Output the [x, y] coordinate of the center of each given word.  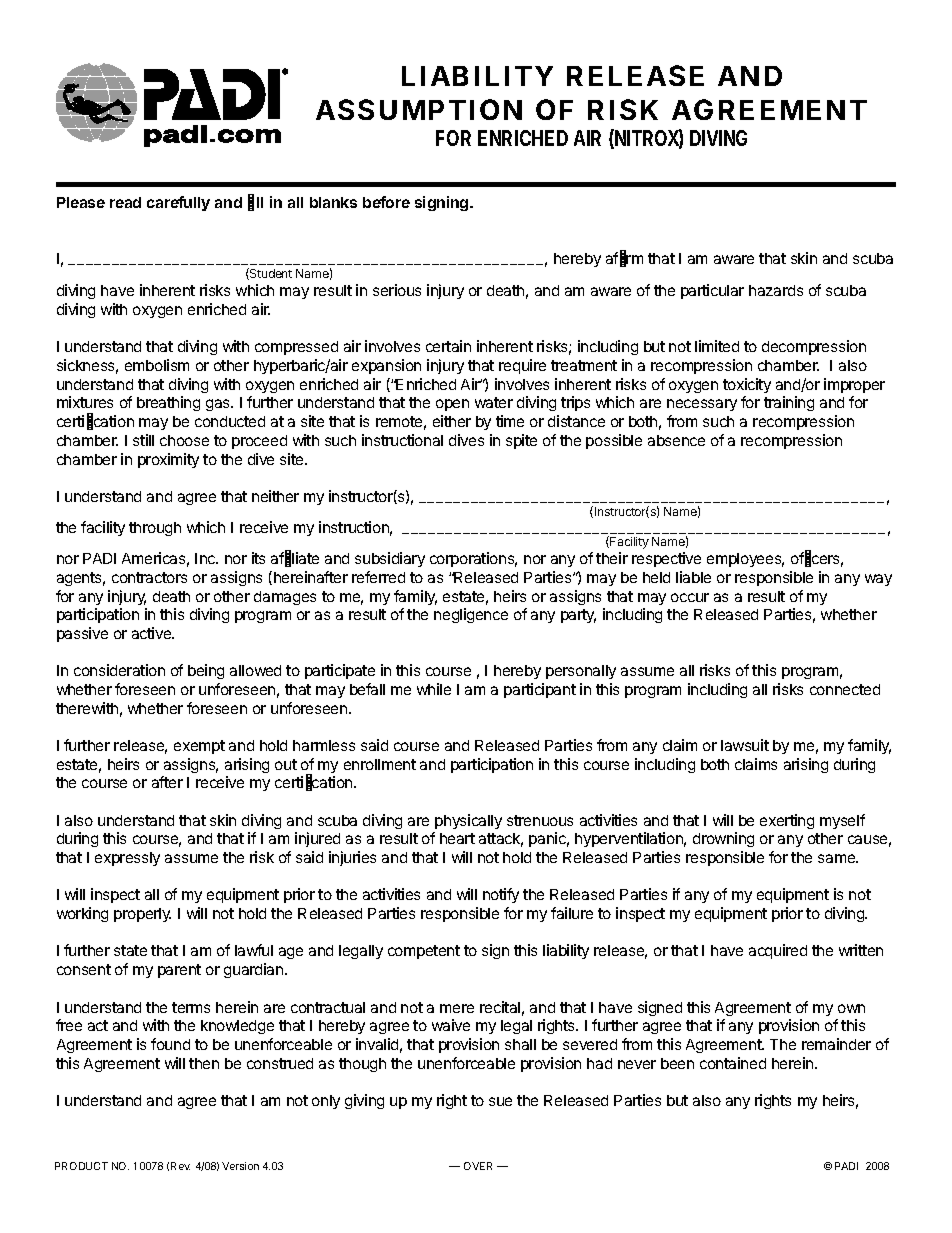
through [155, 529]
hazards [776, 290]
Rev [180, 1166]
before [386, 202]
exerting [787, 821]
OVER [478, 1166]
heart [457, 838]
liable [693, 577]
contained [733, 1063]
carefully [178, 203]
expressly [127, 859]
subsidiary [390, 559]
